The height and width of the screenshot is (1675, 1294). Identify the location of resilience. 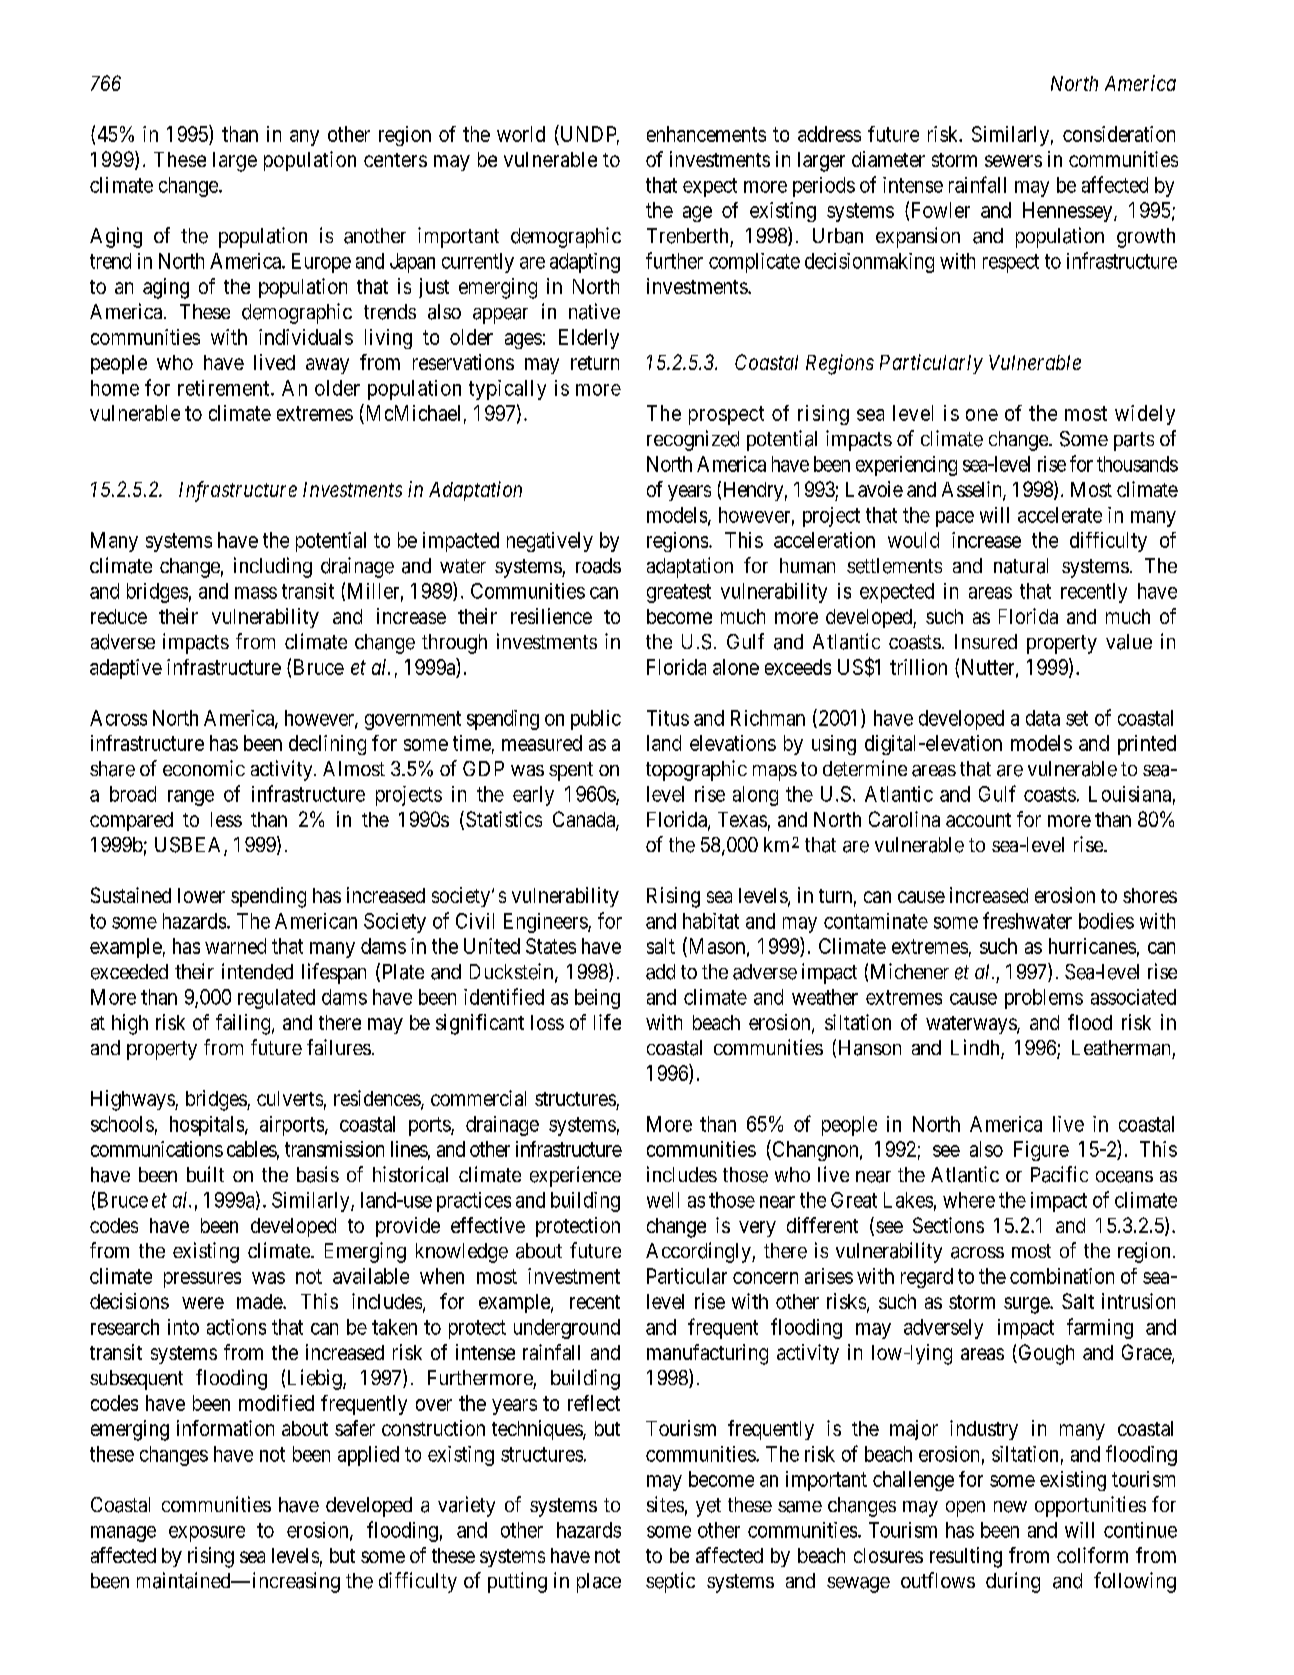
(551, 616).
